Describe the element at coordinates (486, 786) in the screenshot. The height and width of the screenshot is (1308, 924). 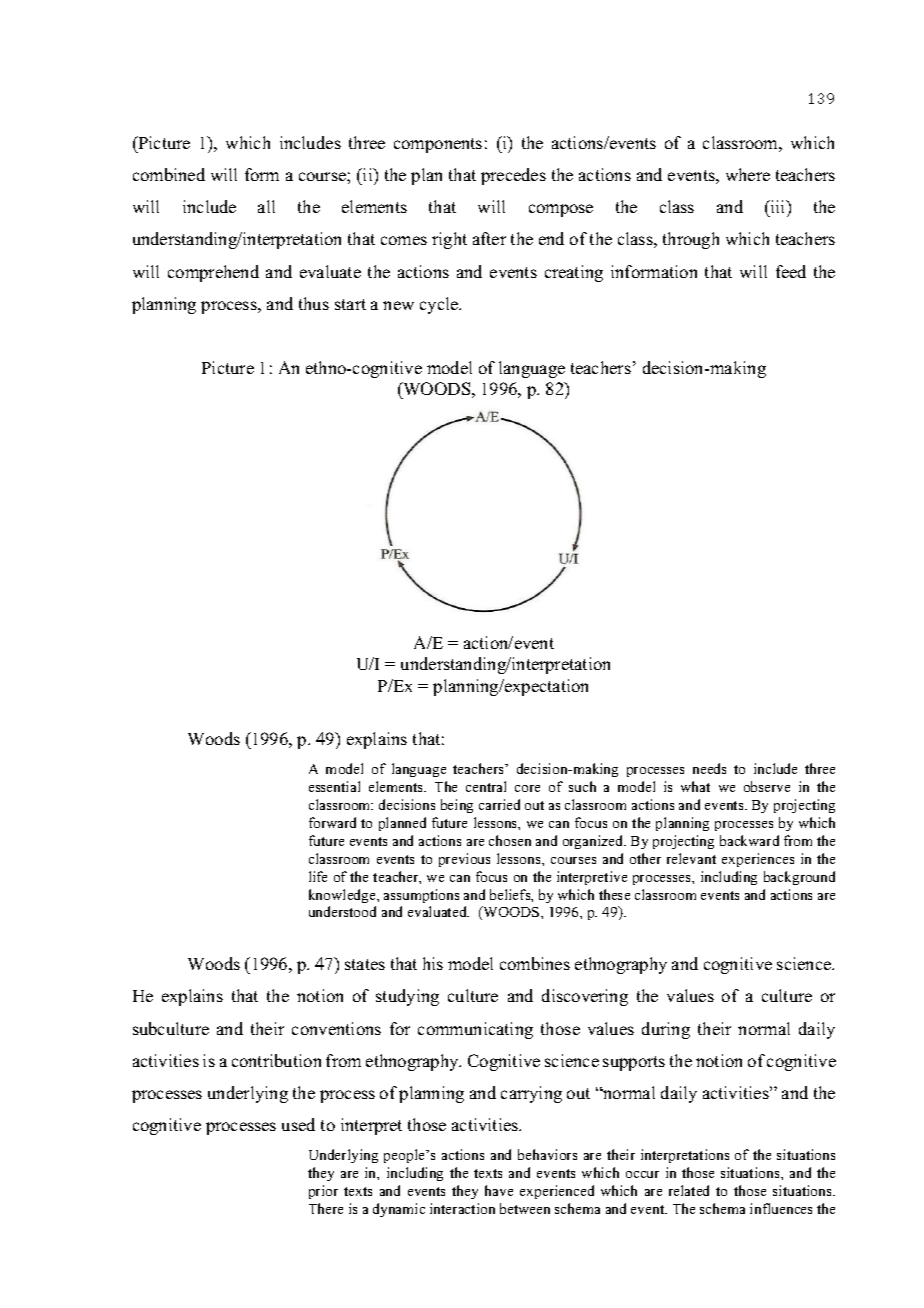
I see `central` at that location.
